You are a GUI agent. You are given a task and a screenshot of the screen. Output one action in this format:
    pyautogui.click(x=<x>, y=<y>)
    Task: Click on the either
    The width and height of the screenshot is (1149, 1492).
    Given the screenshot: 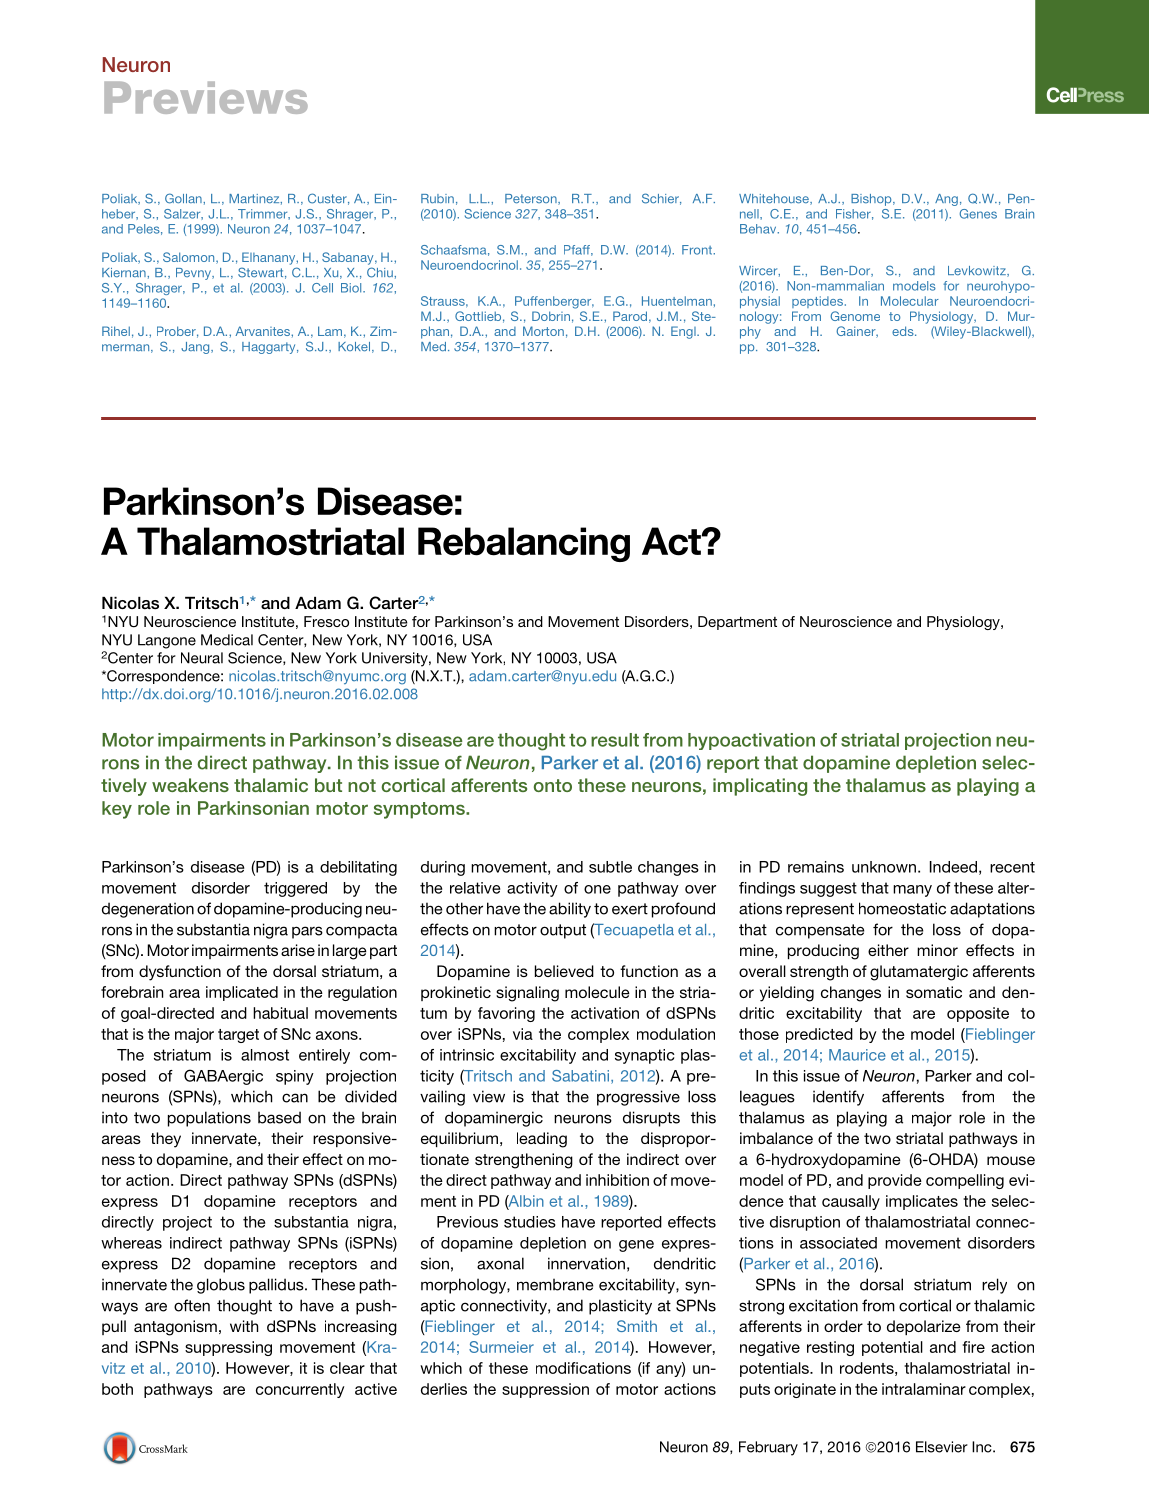 What is the action you would take?
    pyautogui.click(x=888, y=950)
